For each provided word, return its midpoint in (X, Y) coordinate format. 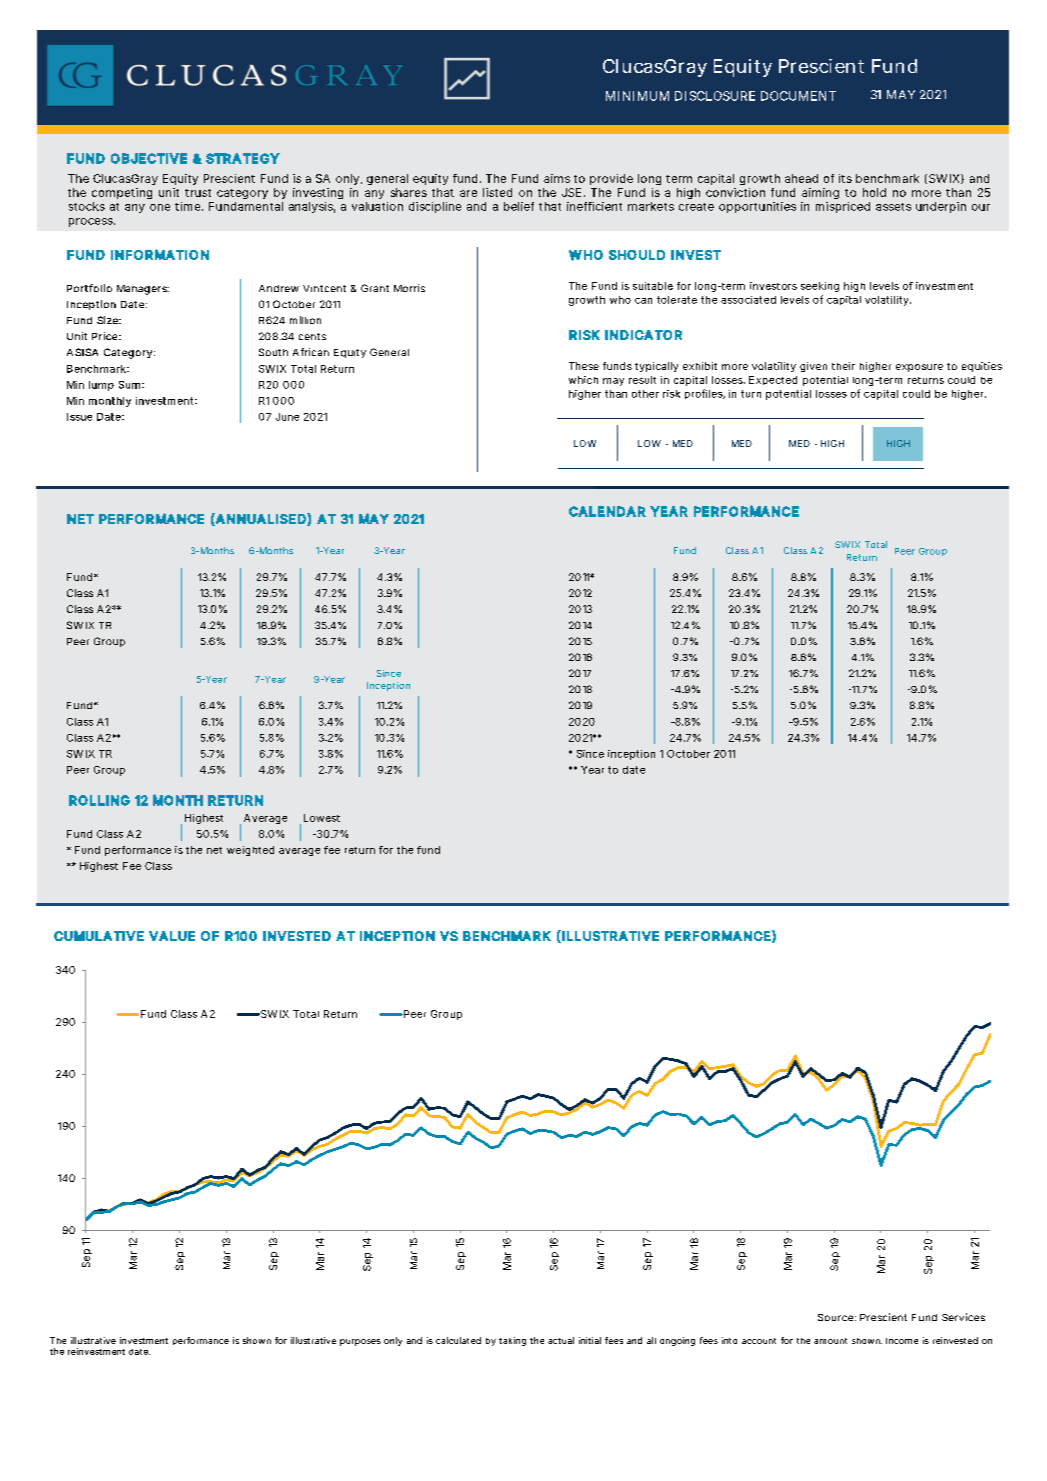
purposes (360, 1342)
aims (557, 178)
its (845, 178)
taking (512, 1341)
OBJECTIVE (149, 158)
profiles (705, 394)
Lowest (322, 818)
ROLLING (99, 800)
